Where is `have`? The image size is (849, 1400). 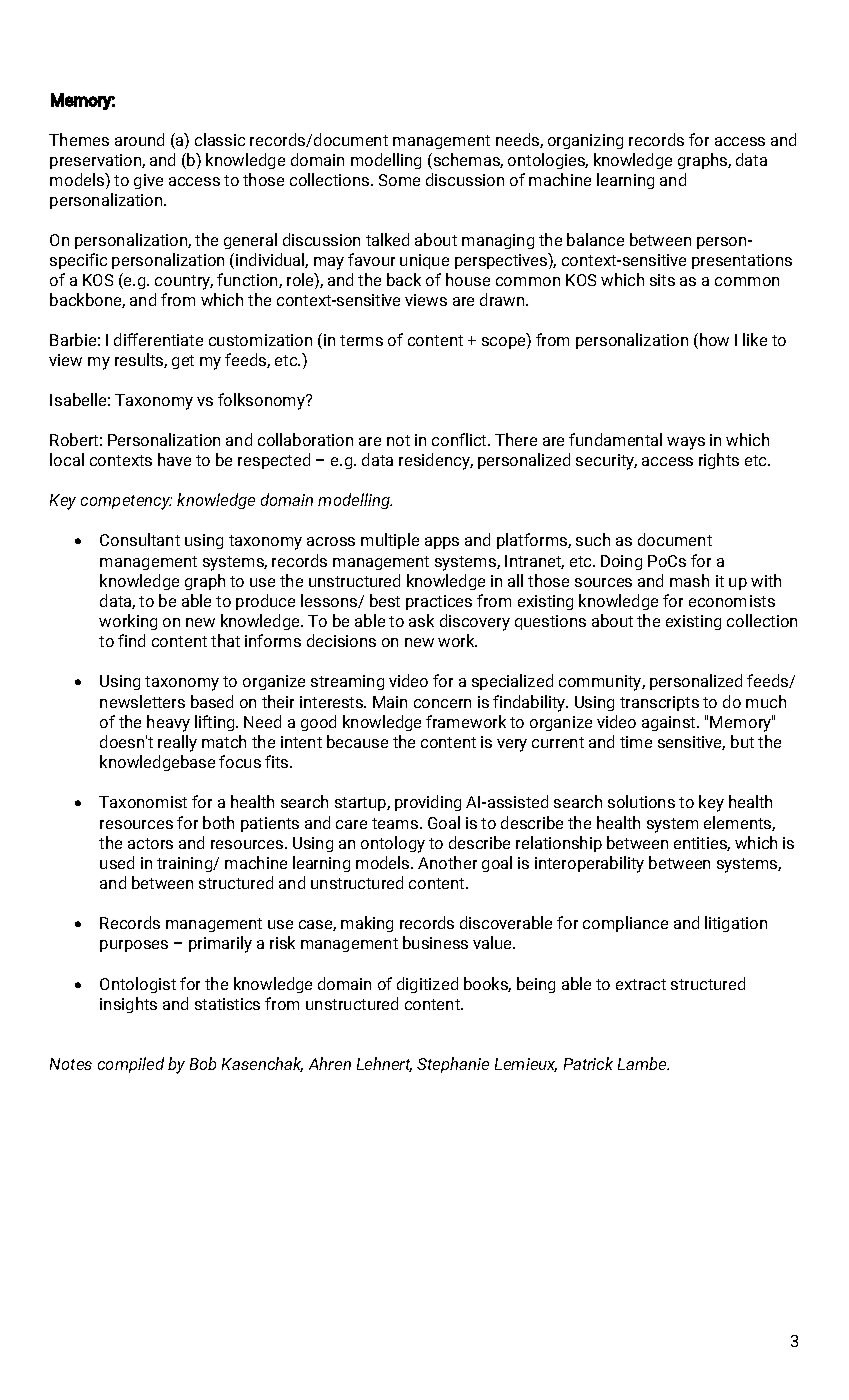
have is located at coordinates (174, 459).
